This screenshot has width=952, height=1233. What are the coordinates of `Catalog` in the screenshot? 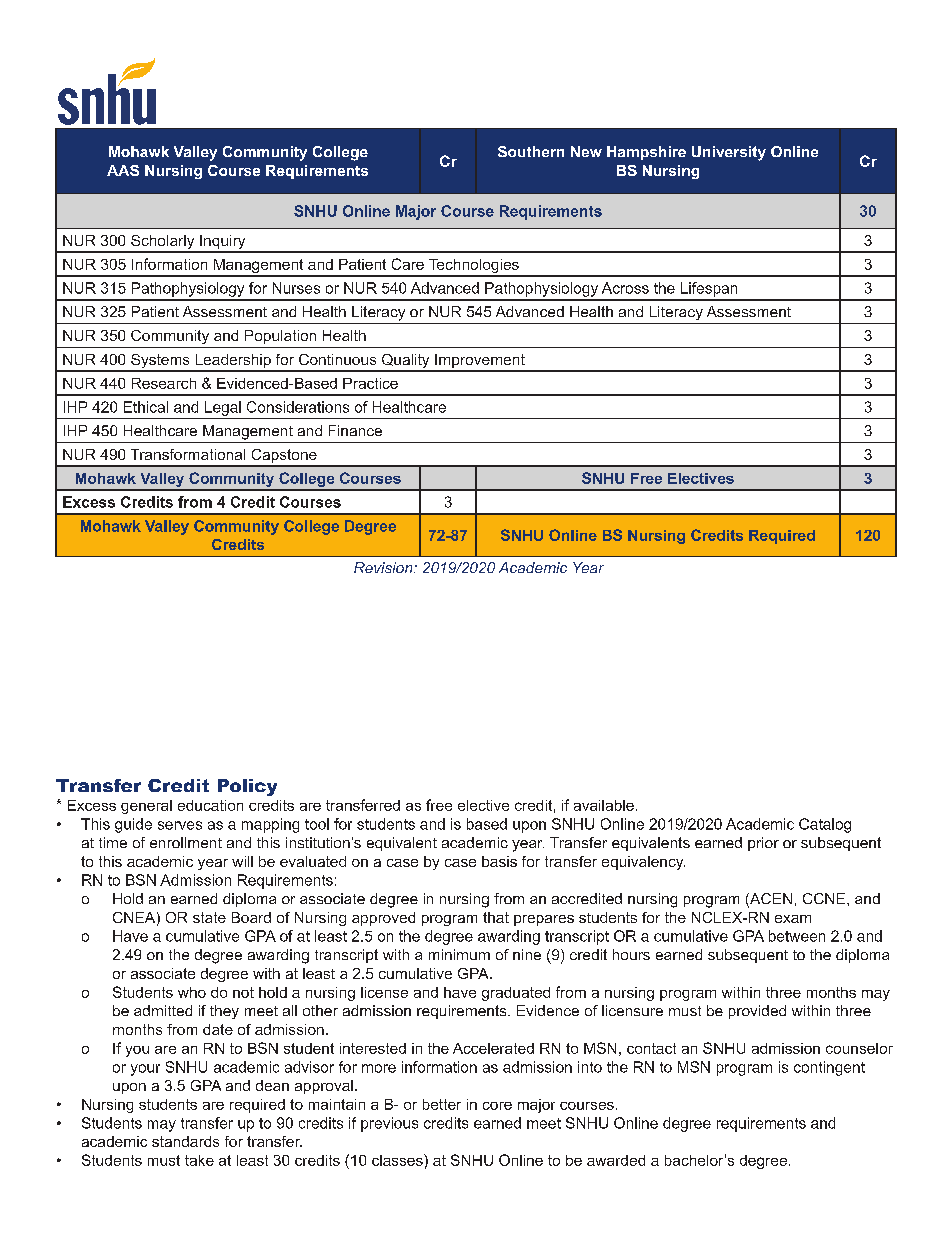 It's located at (825, 825).
